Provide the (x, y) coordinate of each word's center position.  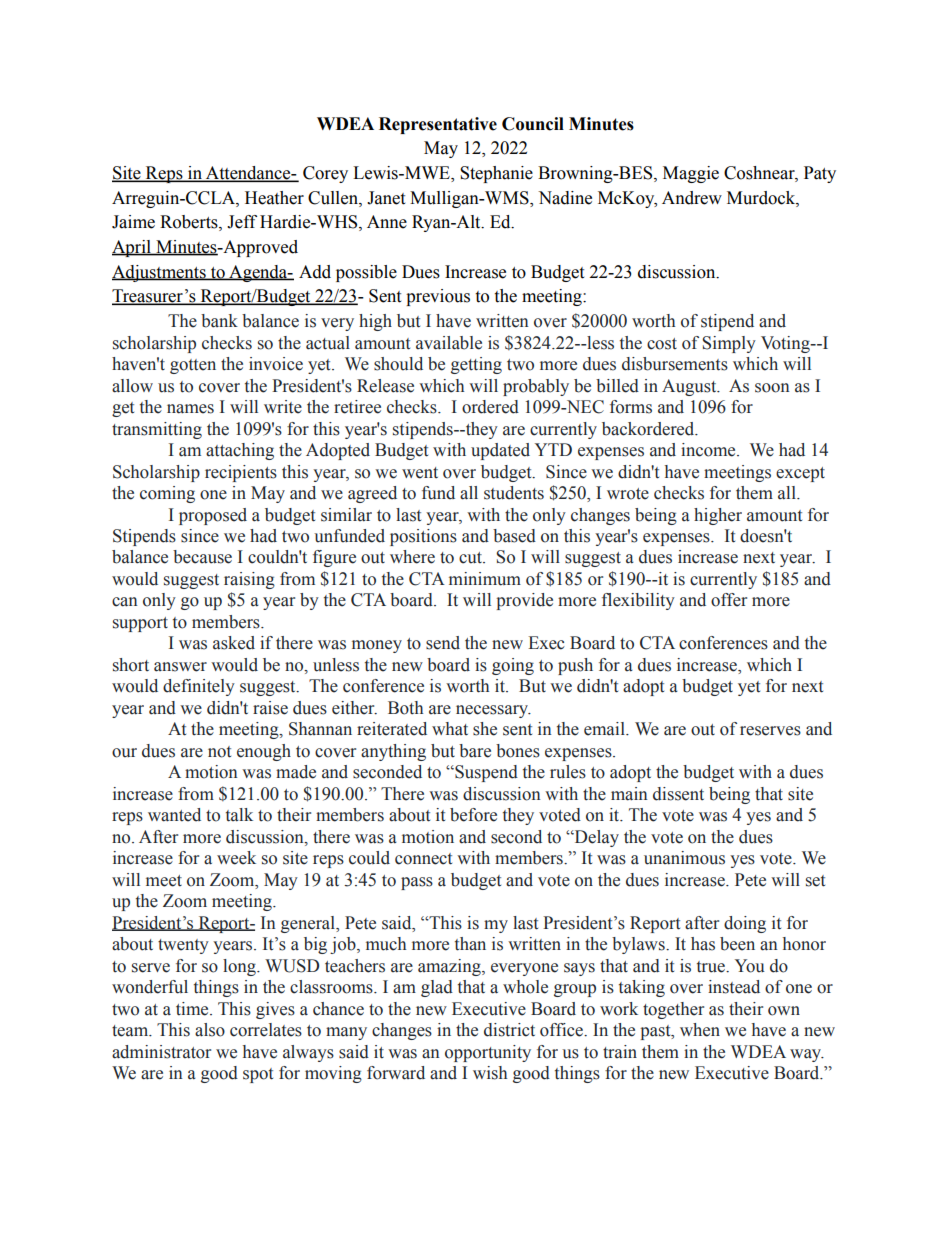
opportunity (488, 1053)
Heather (274, 198)
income (709, 450)
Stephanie (496, 174)
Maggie (691, 174)
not (219, 752)
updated (500, 451)
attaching (240, 451)
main (629, 794)
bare (475, 751)
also (210, 1030)
